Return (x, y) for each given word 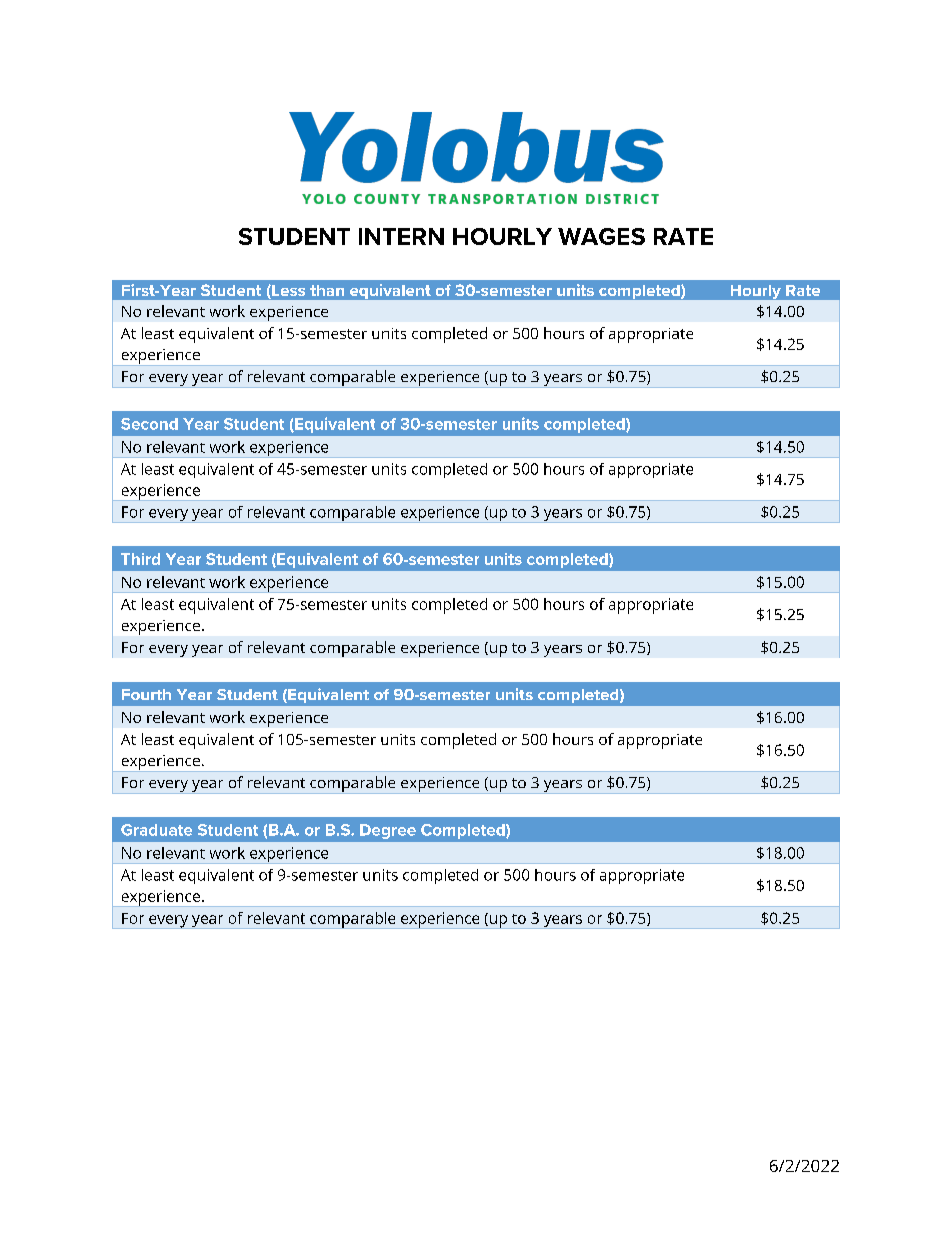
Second (149, 424)
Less (287, 292)
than (327, 290)
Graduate (156, 830)
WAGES (601, 236)
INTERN (401, 236)
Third (140, 559)
